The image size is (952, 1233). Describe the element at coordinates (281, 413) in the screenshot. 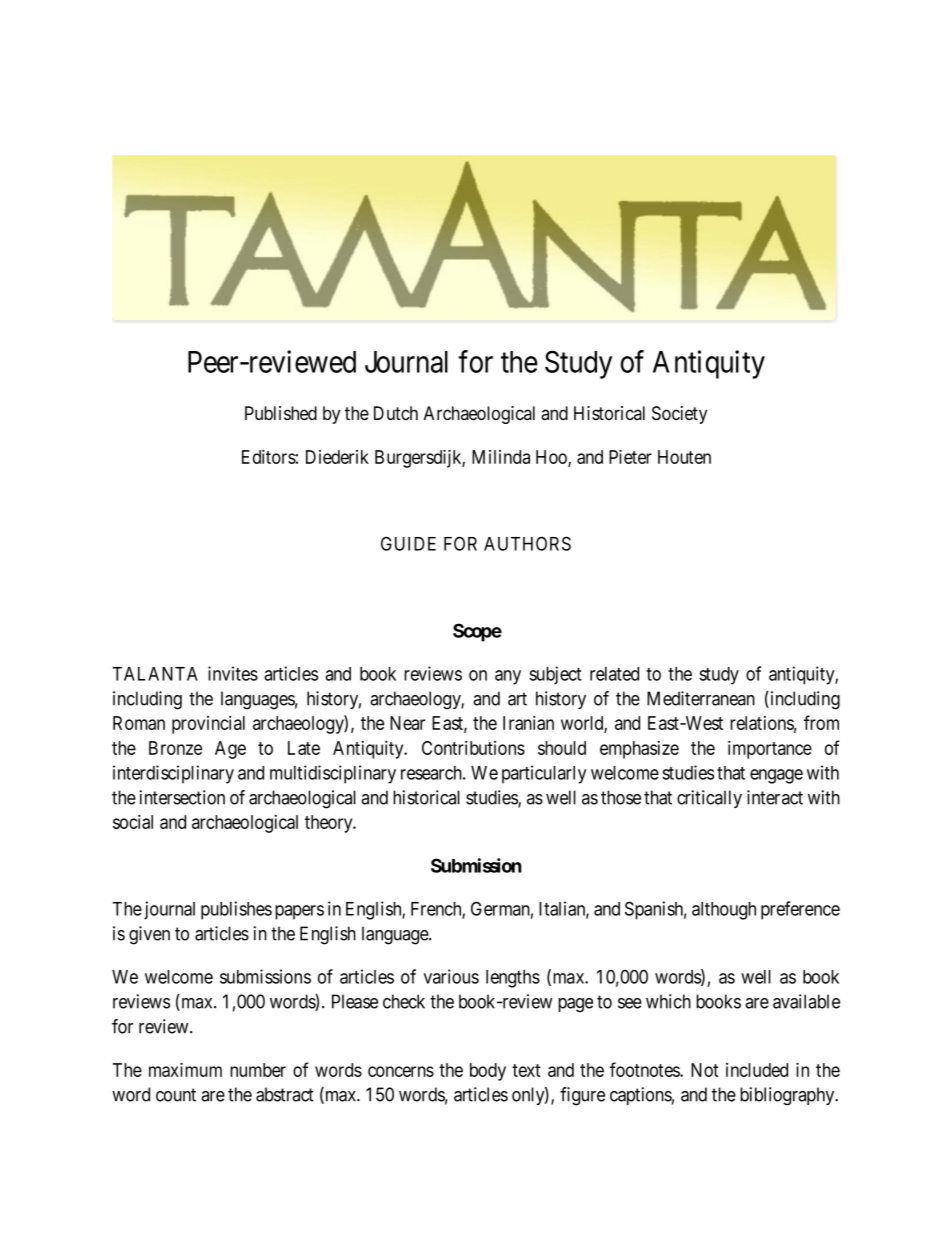

I see `Published` at that location.
